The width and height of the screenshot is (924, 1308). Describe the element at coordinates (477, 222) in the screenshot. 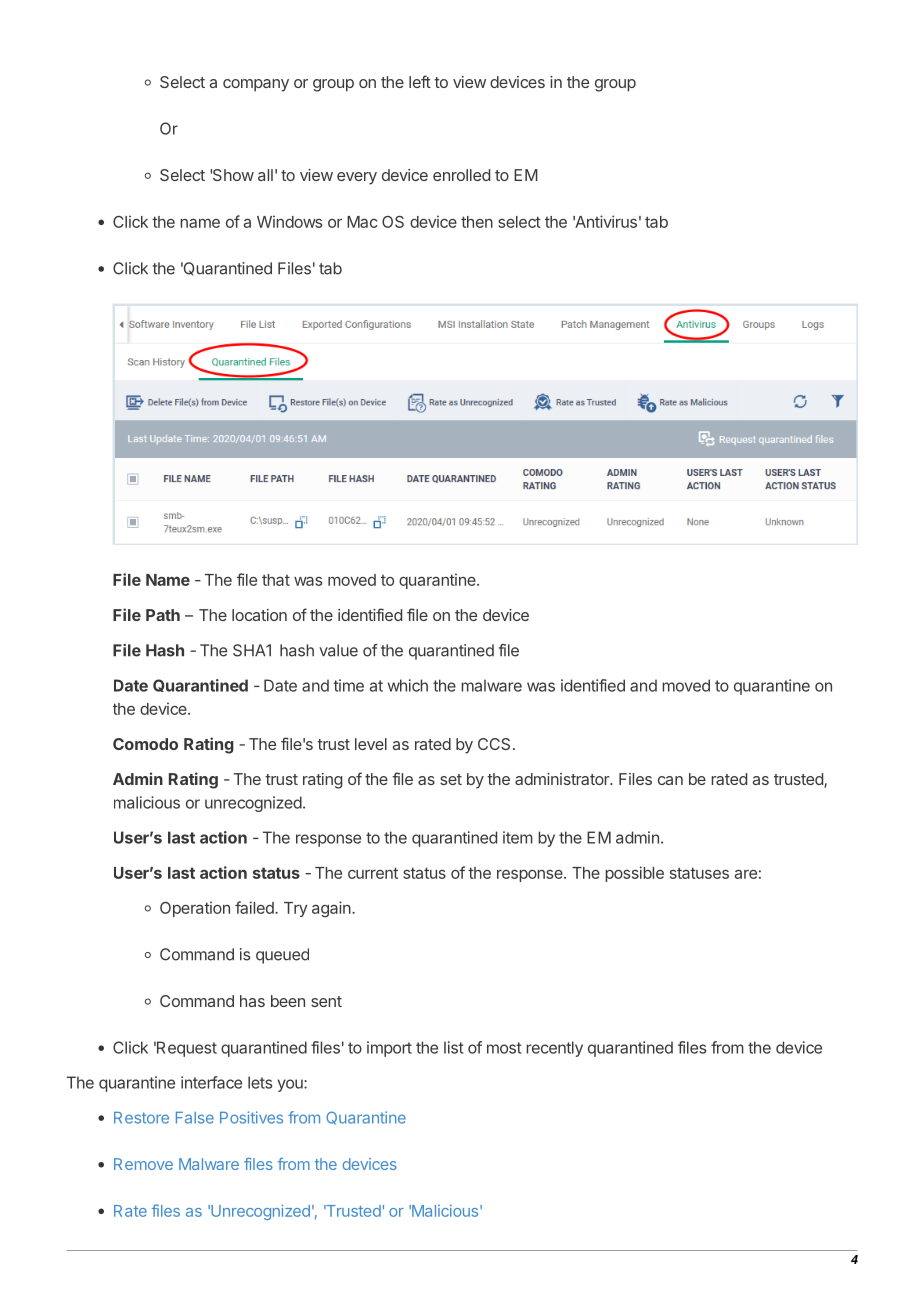

I see `then` at that location.
